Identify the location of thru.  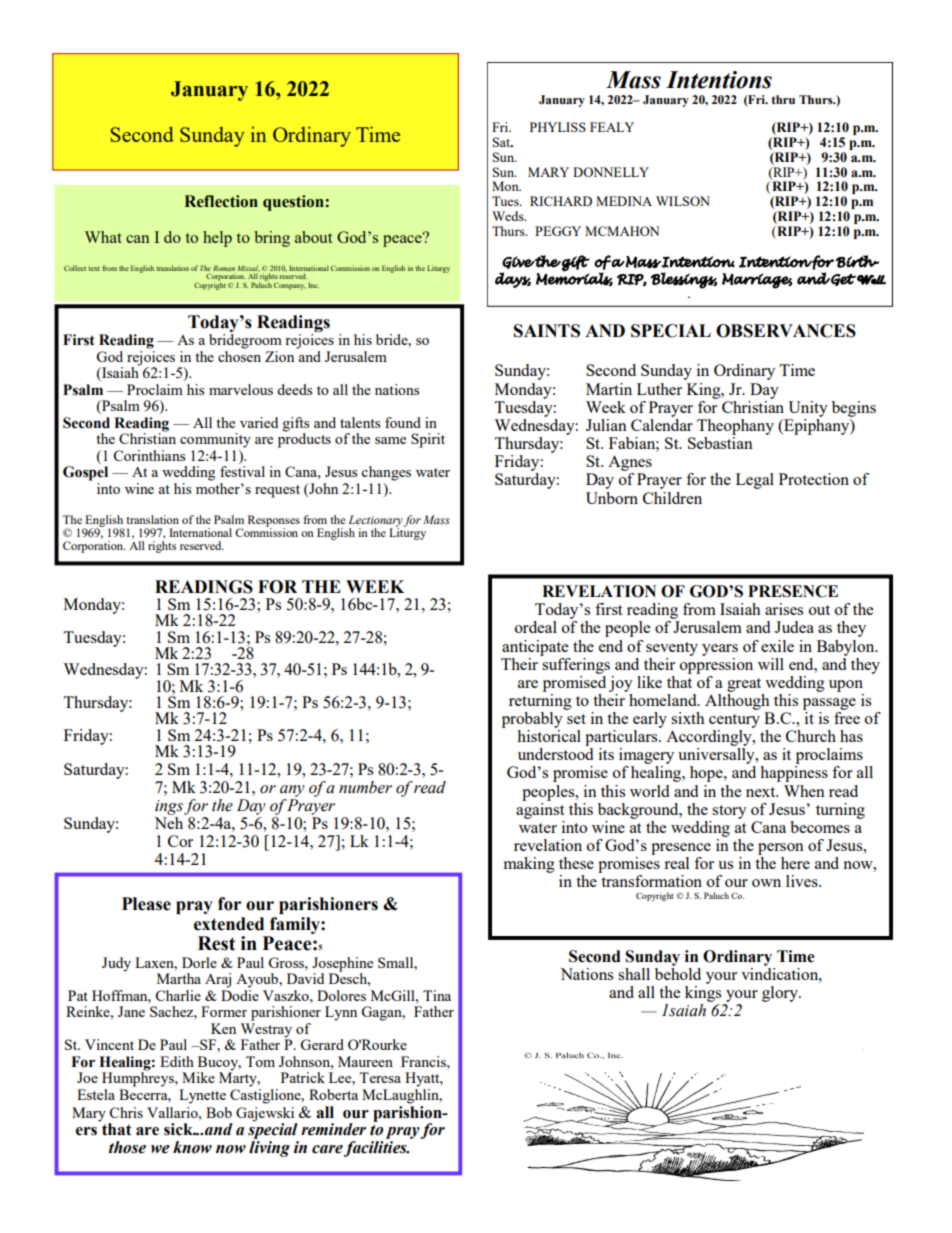
(783, 99).
